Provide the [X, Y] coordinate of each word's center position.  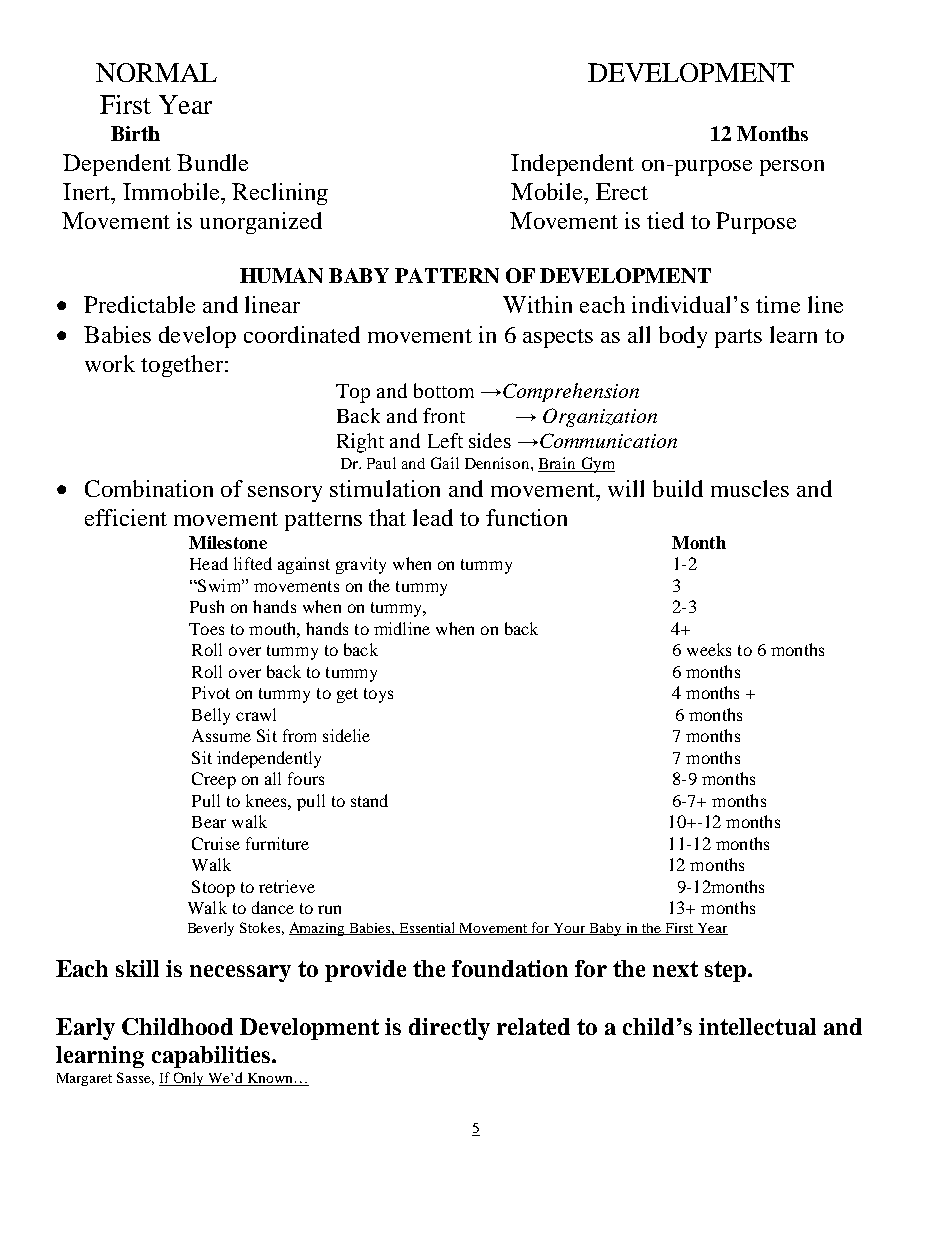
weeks [709, 649]
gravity [361, 565]
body [683, 337]
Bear [209, 822]
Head [209, 563]
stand [369, 800]
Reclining [280, 194]
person [792, 168]
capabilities [212, 1057]
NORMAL [156, 72]
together [182, 366]
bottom [444, 390]
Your [569, 929]
